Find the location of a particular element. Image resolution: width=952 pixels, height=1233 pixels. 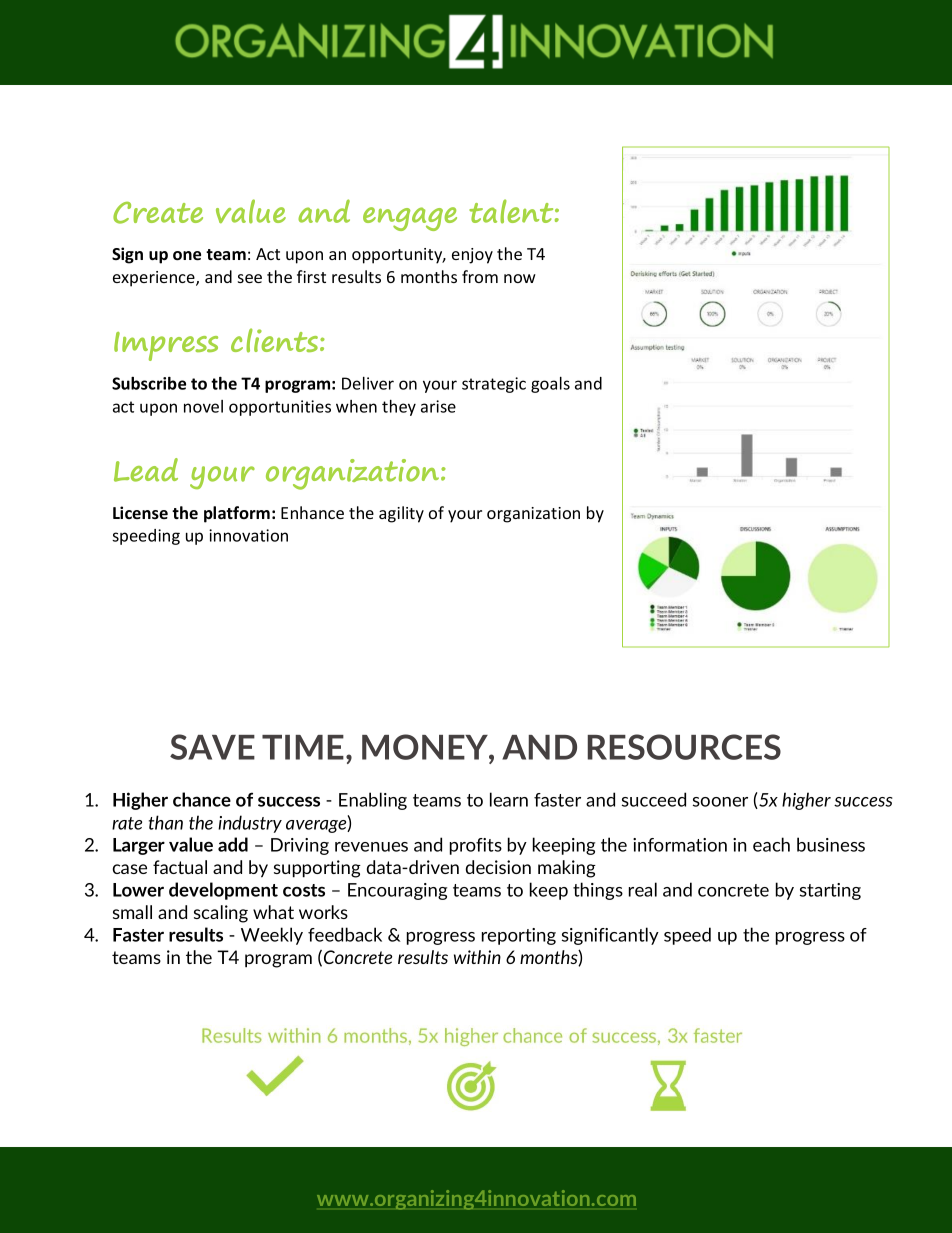

enjoy is located at coordinates (472, 256).
